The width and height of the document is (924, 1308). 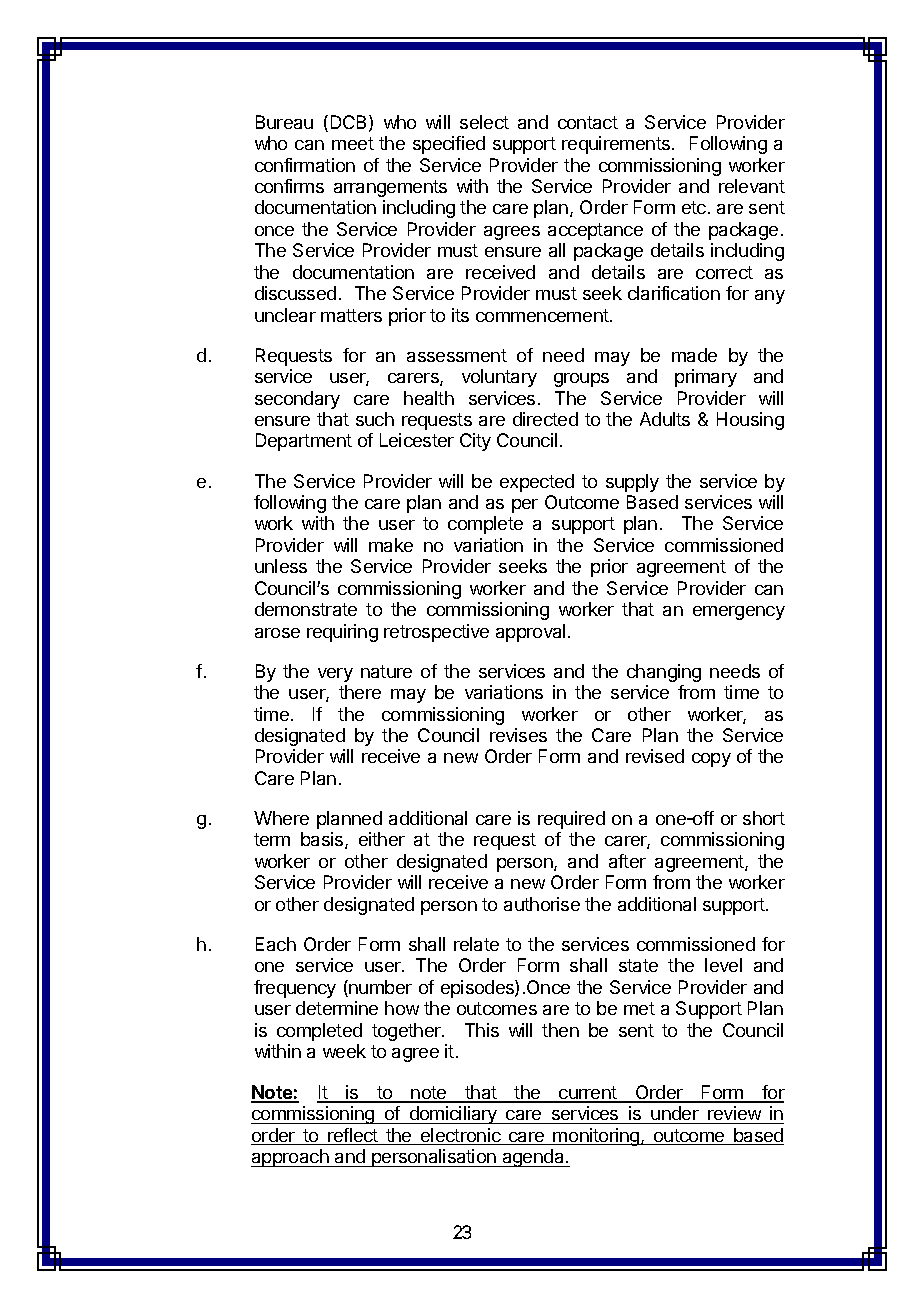 I want to click on select, so click(x=484, y=122).
